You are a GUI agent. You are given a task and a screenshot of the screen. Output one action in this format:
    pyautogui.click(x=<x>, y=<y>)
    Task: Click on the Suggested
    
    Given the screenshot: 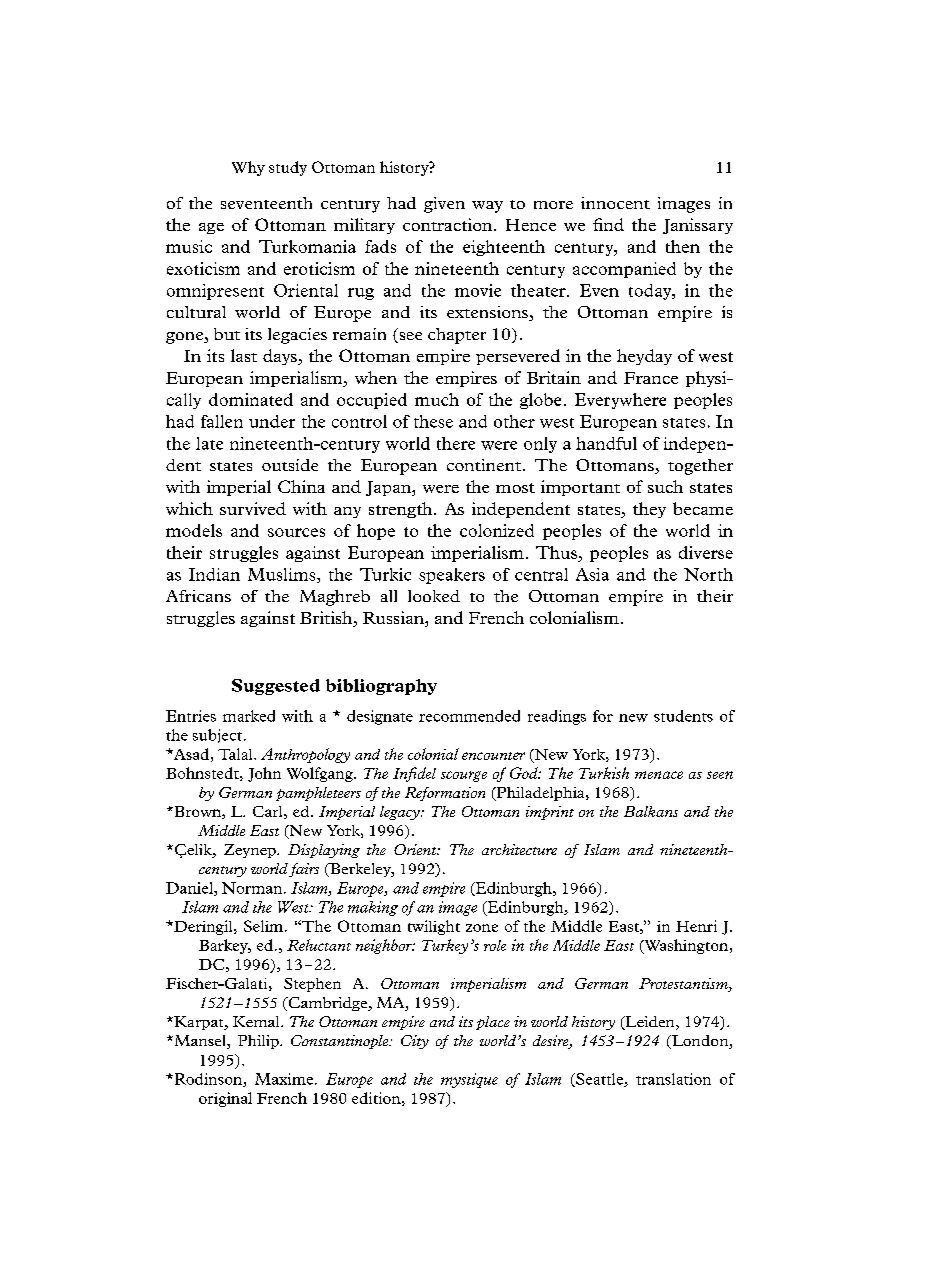 What is the action you would take?
    pyautogui.click(x=276, y=687)
